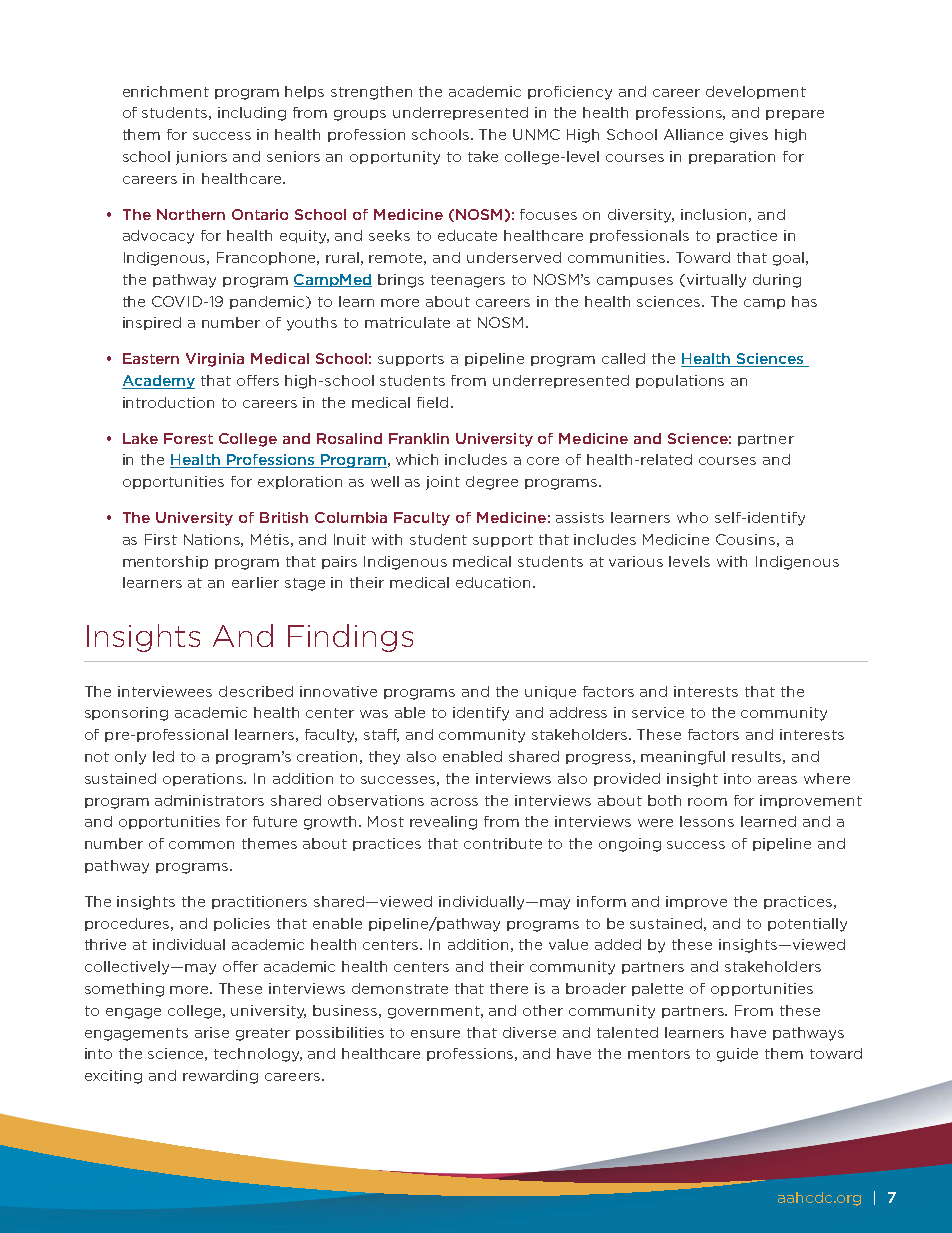  I want to click on opportunity, so click(395, 158).
